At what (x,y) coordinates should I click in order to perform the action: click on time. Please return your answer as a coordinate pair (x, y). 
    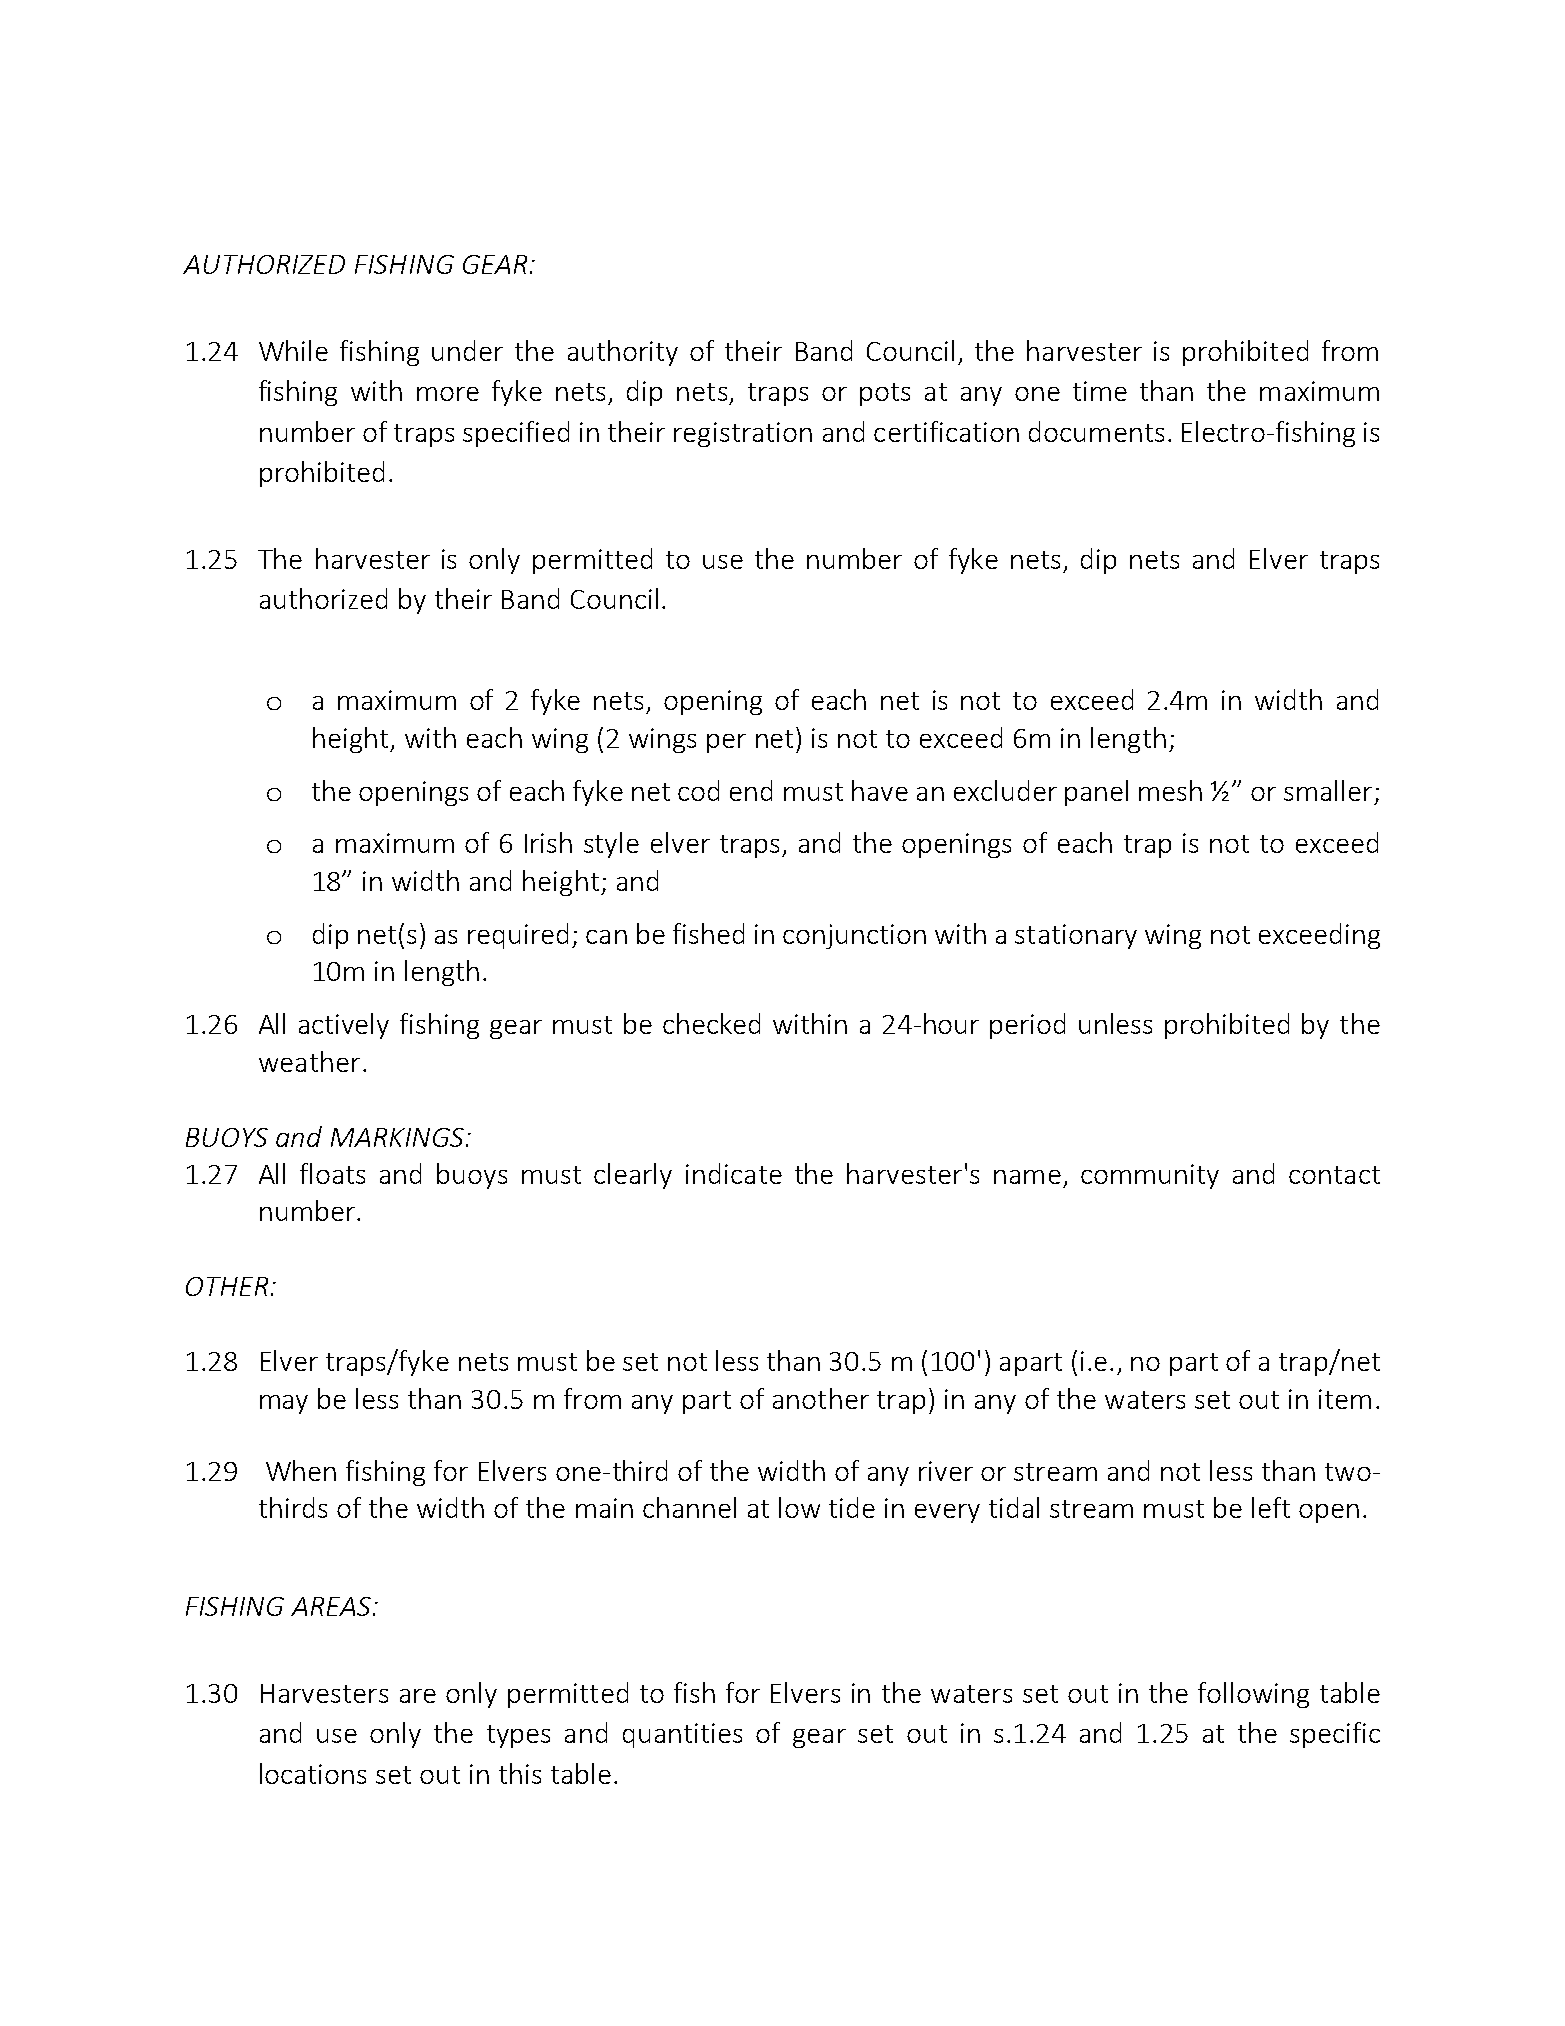
    Looking at the image, I should click on (1100, 391).
